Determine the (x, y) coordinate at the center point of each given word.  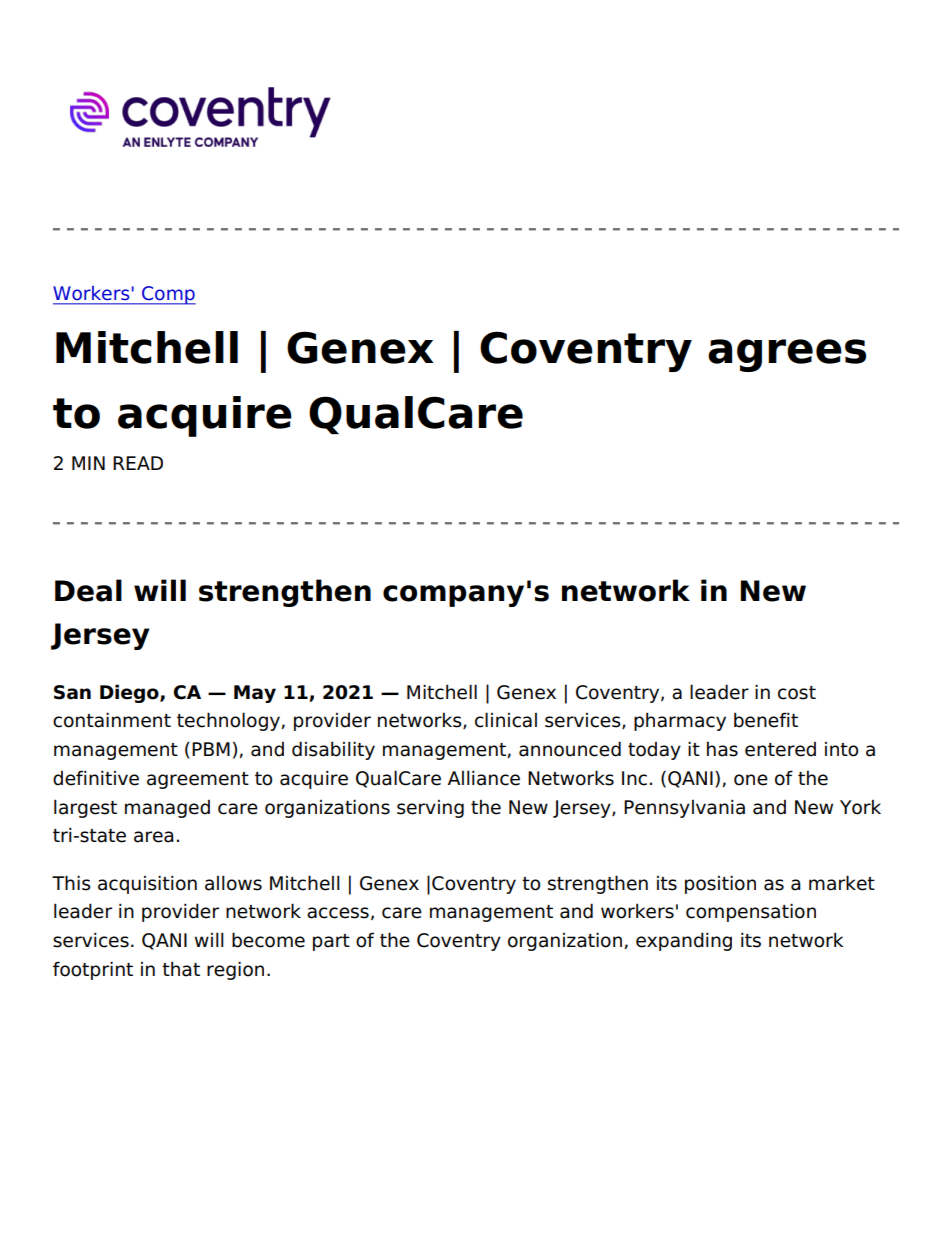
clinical (506, 720)
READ (138, 463)
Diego (130, 693)
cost (797, 693)
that (181, 969)
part (331, 942)
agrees (787, 355)
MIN (88, 463)
